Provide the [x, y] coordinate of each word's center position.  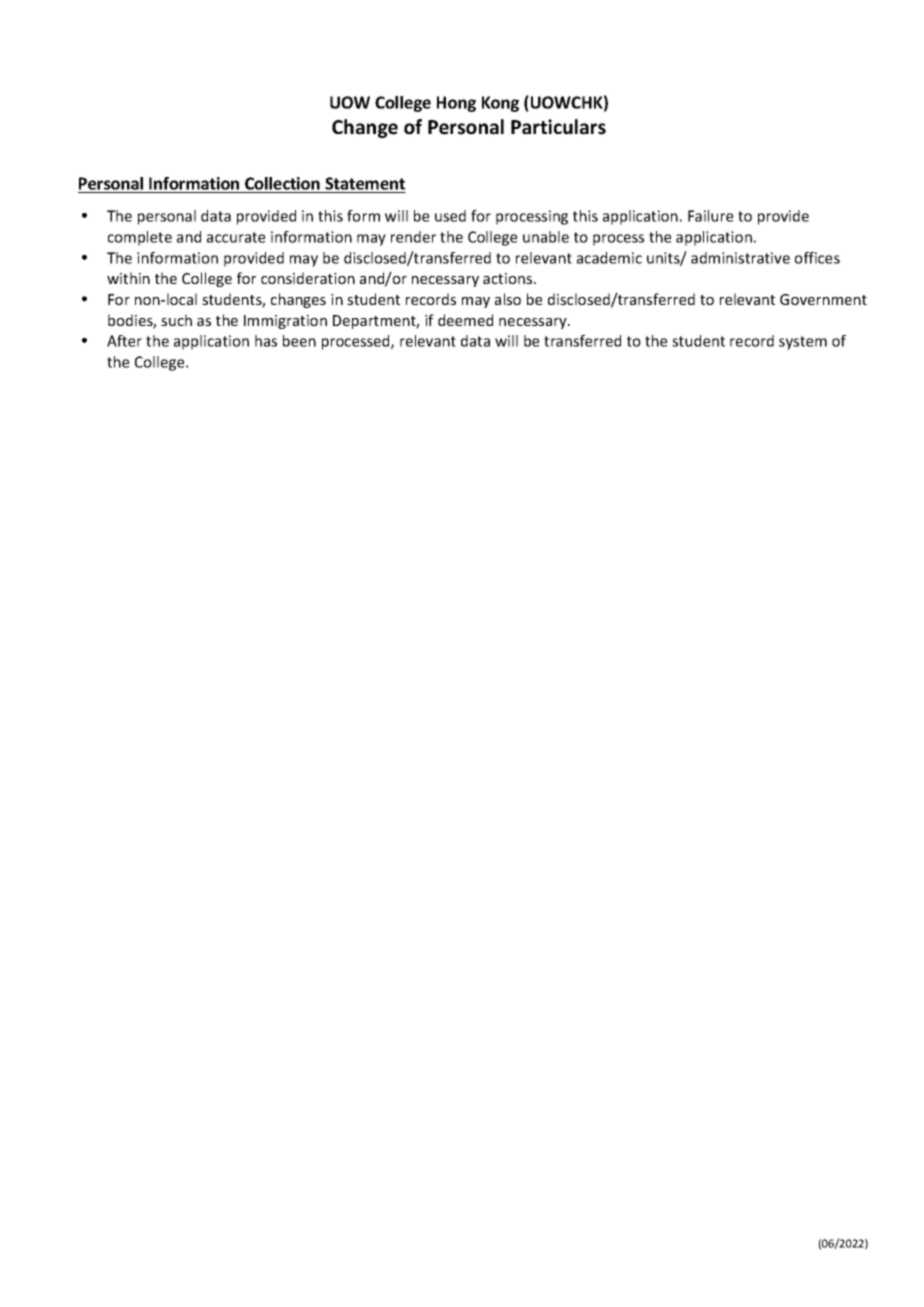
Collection [282, 183]
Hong [456, 104]
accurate [236, 237]
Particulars [558, 127]
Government [823, 299]
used [450, 216]
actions [509, 278]
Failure [710, 216]
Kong [500, 104]
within [128, 278]
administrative [740, 258]
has [266, 341]
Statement [365, 183]
